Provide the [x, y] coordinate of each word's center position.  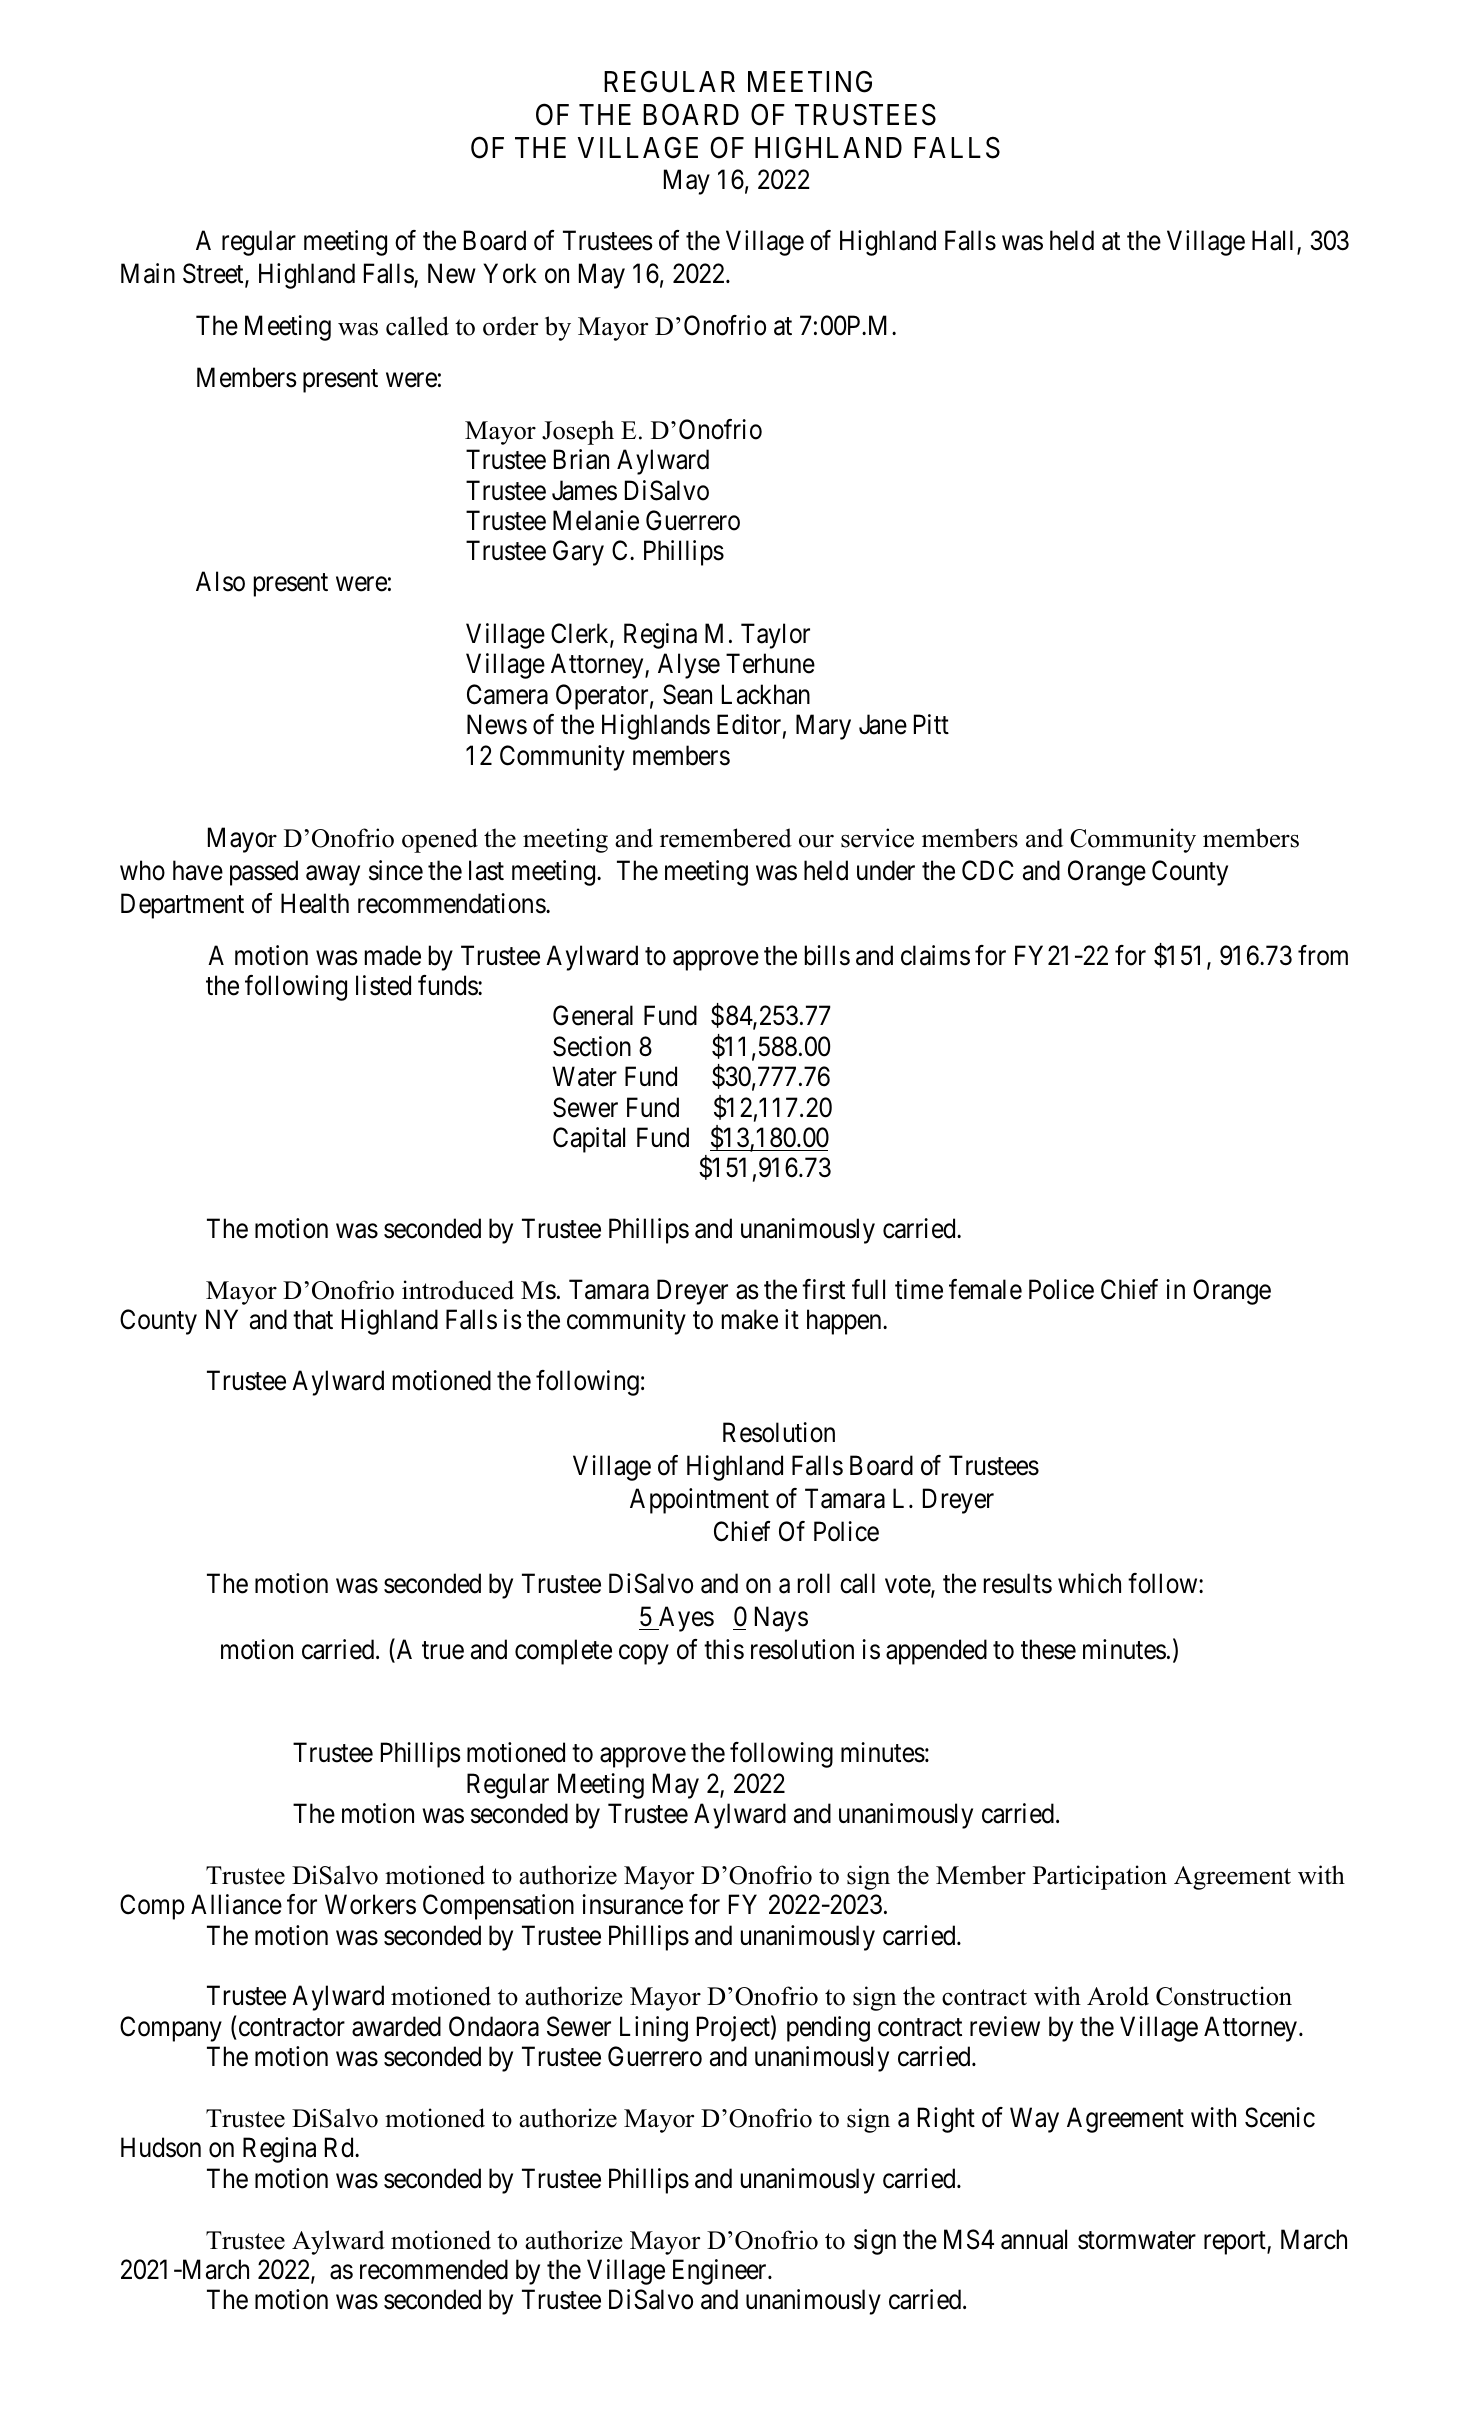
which [1089, 1583]
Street [214, 274]
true [443, 1650]
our [816, 841]
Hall [1275, 242]
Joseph [578, 432]
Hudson [161, 2147]
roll [814, 1583]
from [1323, 955]
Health [315, 903]
